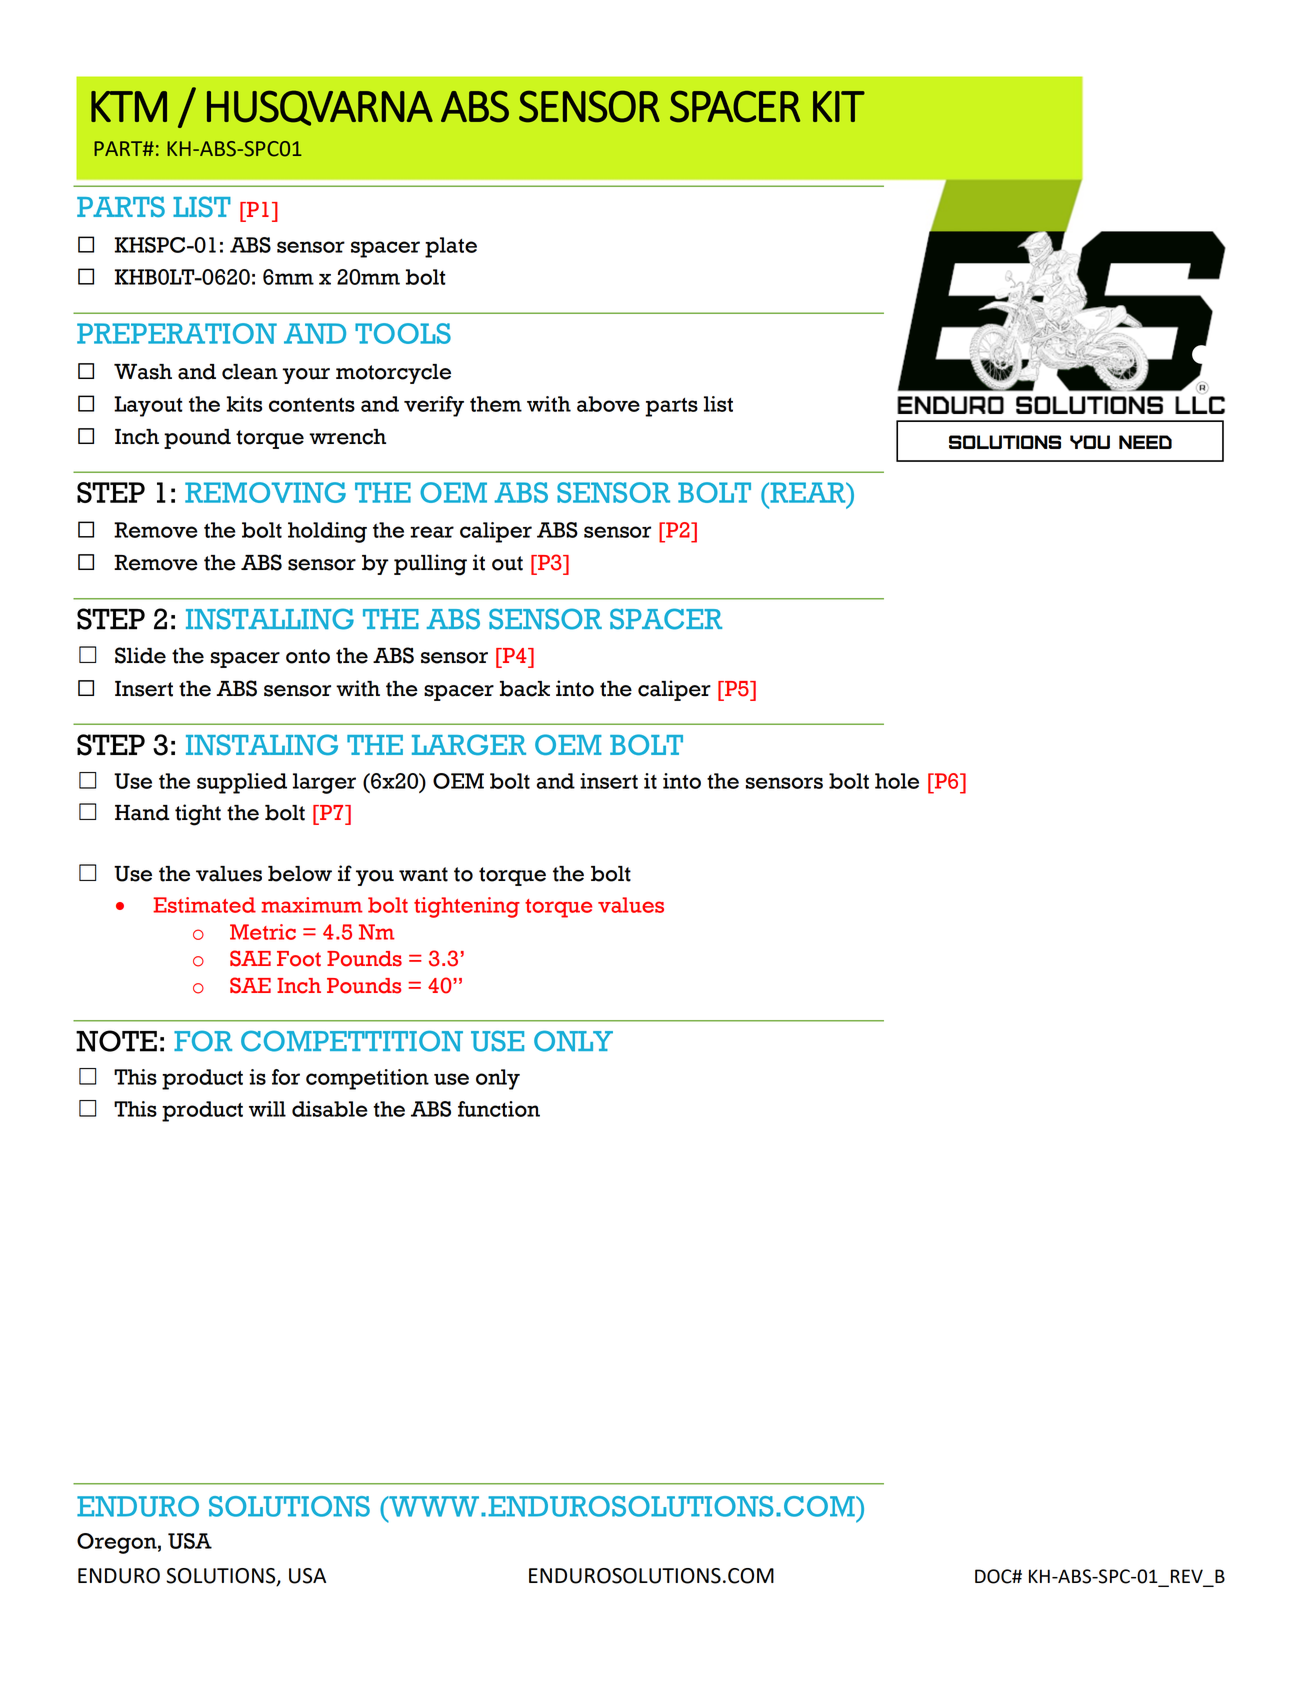  What do you see at coordinates (897, 781) in the screenshot?
I see `hole` at bounding box center [897, 781].
